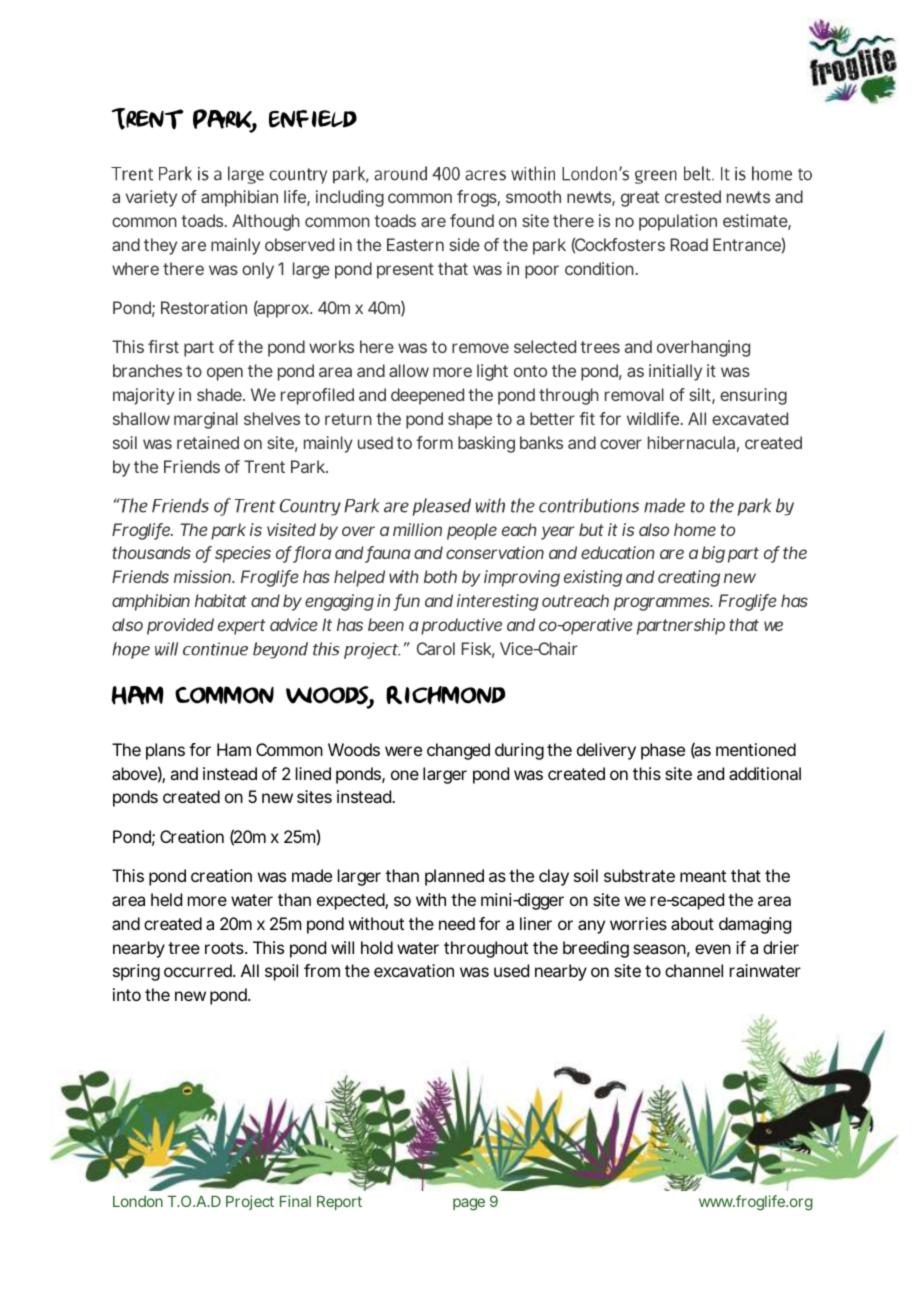 The height and width of the document is (1308, 924). What do you see at coordinates (206, 420) in the document?
I see `marginal` at bounding box center [206, 420].
